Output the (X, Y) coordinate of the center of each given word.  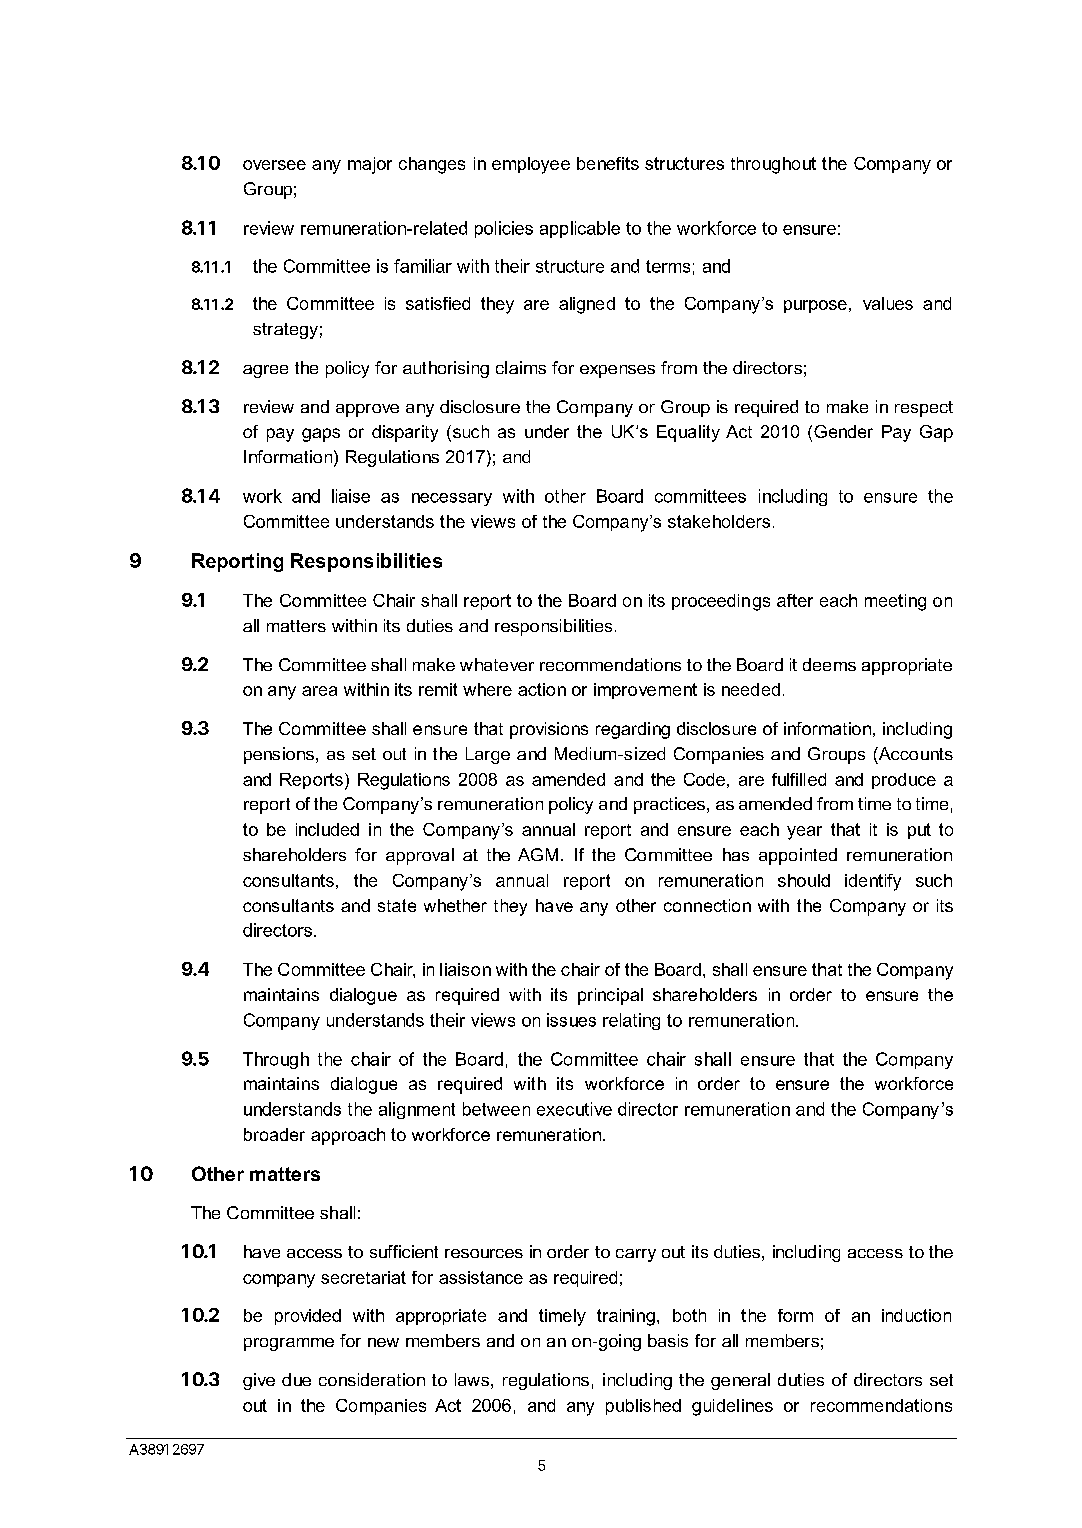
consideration (372, 1379)
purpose (815, 306)
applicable (580, 229)
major (370, 165)
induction (916, 1315)
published (643, 1407)
